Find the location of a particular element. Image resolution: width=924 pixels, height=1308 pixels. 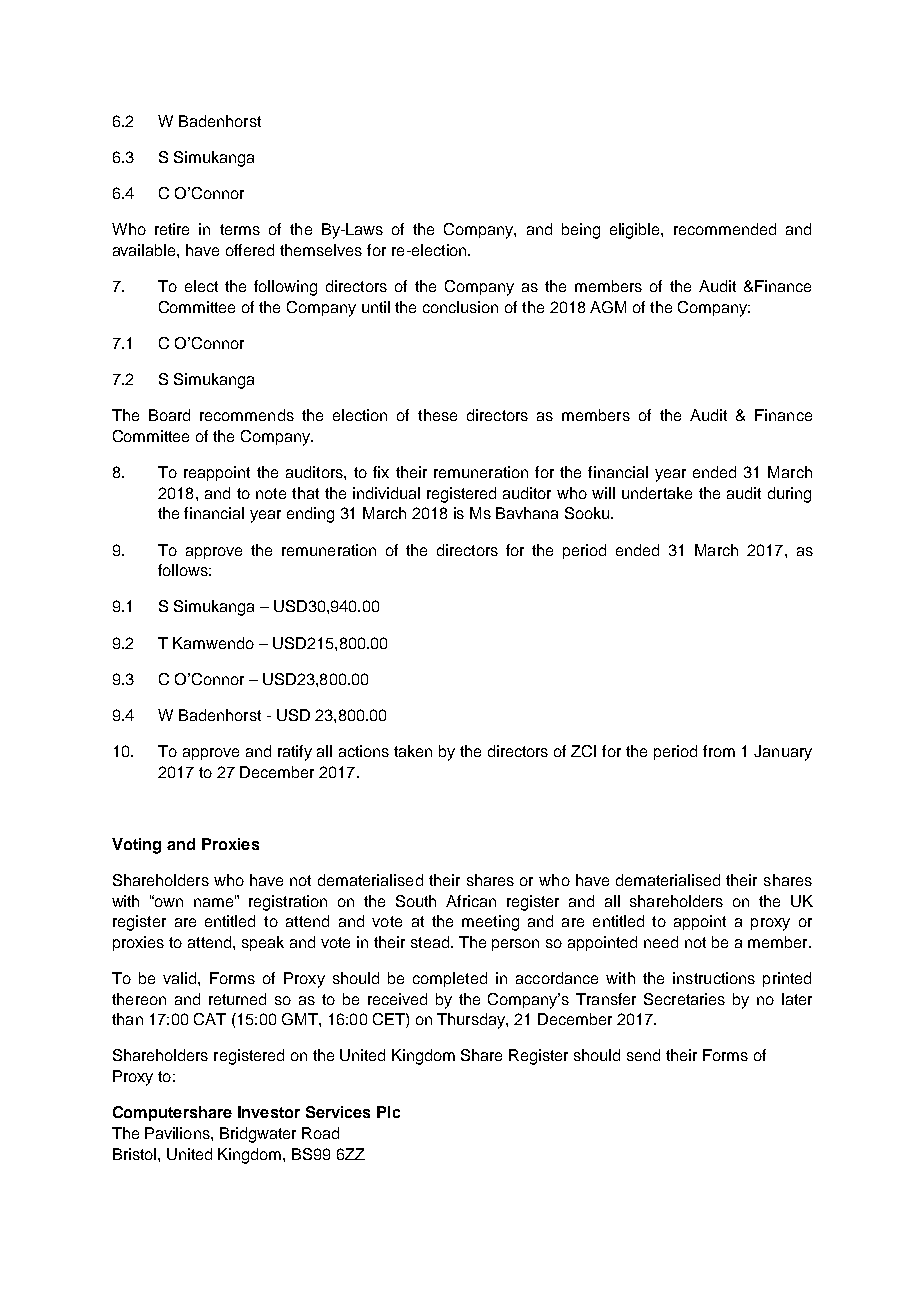

conclusion is located at coordinates (460, 307).
